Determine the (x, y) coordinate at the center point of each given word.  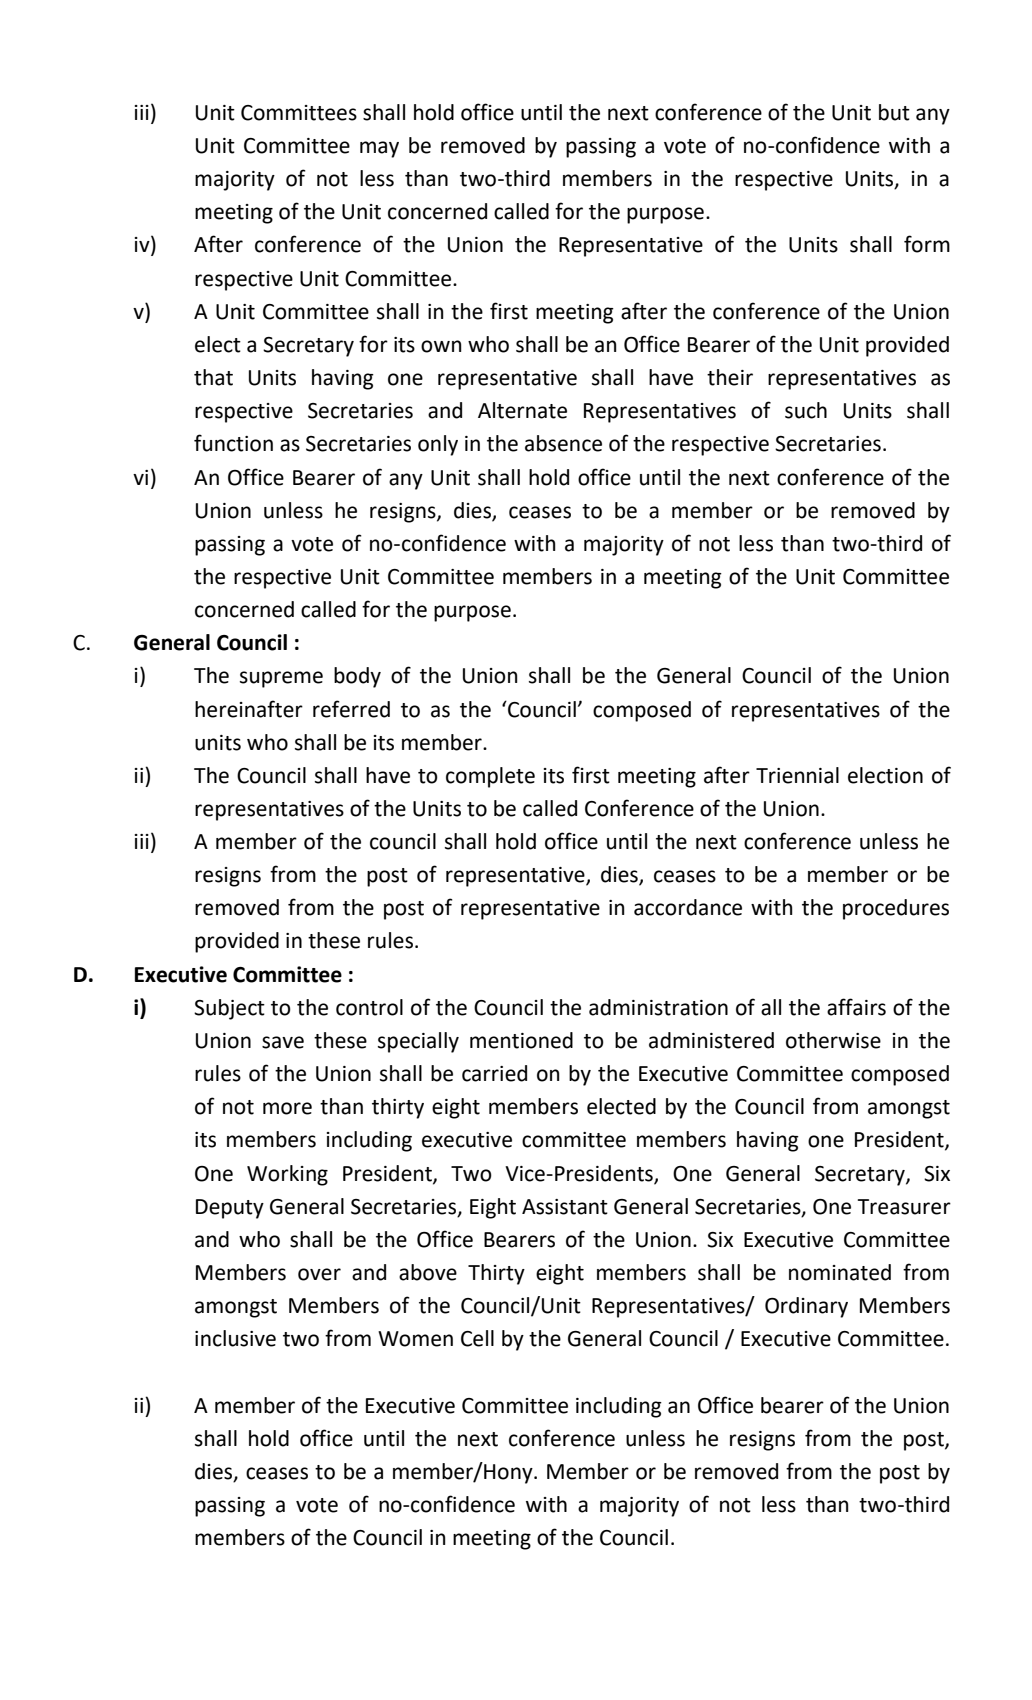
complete (490, 777)
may (379, 149)
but (894, 112)
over (319, 1274)
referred (351, 709)
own (441, 346)
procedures (896, 909)
